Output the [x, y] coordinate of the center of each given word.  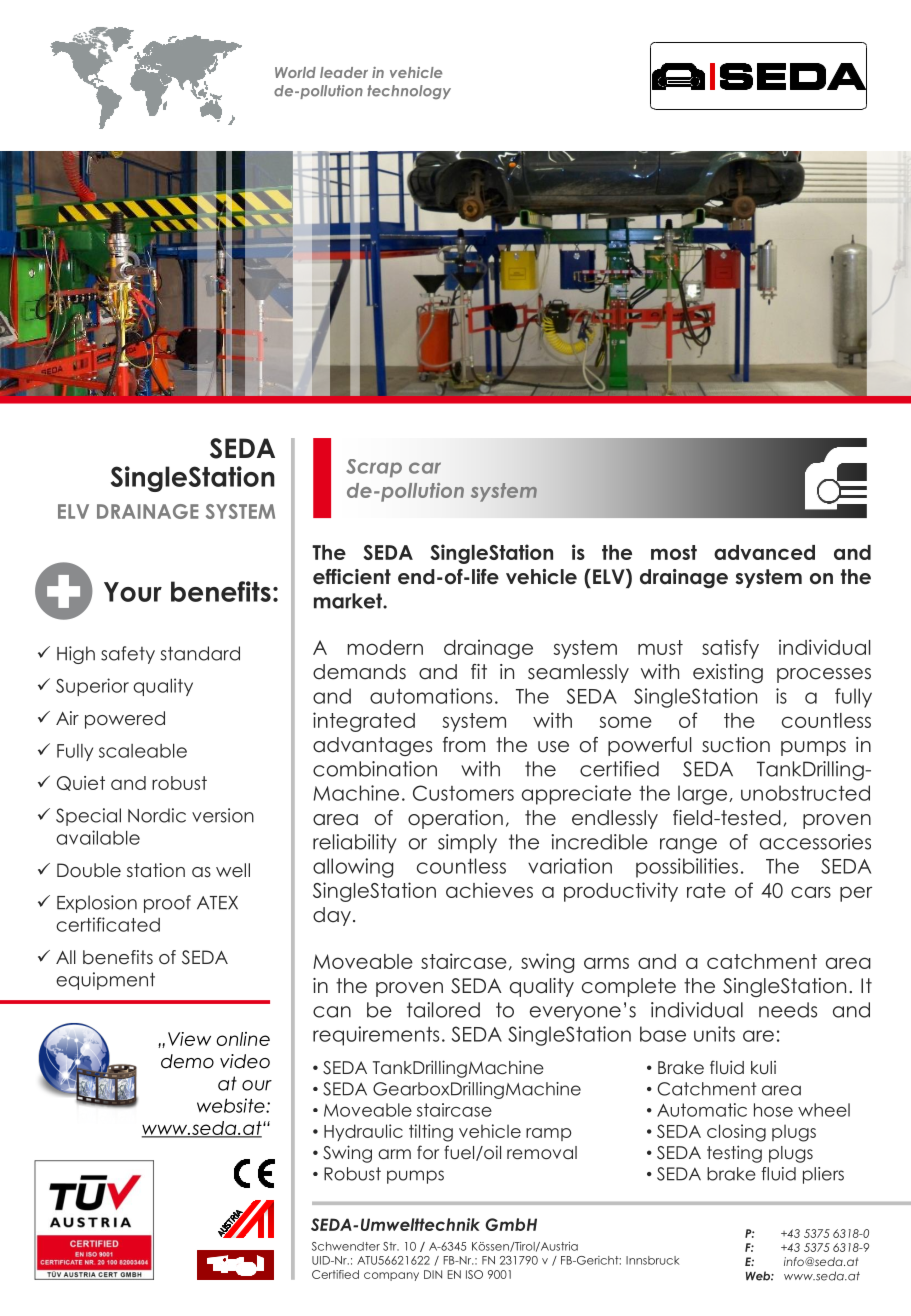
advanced [764, 552]
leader [344, 72]
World [295, 72]
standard [200, 653]
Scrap [374, 468]
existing [728, 673]
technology [409, 92]
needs [788, 1010]
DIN [433, 1274]
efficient [352, 577]
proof [167, 904]
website [232, 1105]
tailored [443, 1010]
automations [431, 696]
